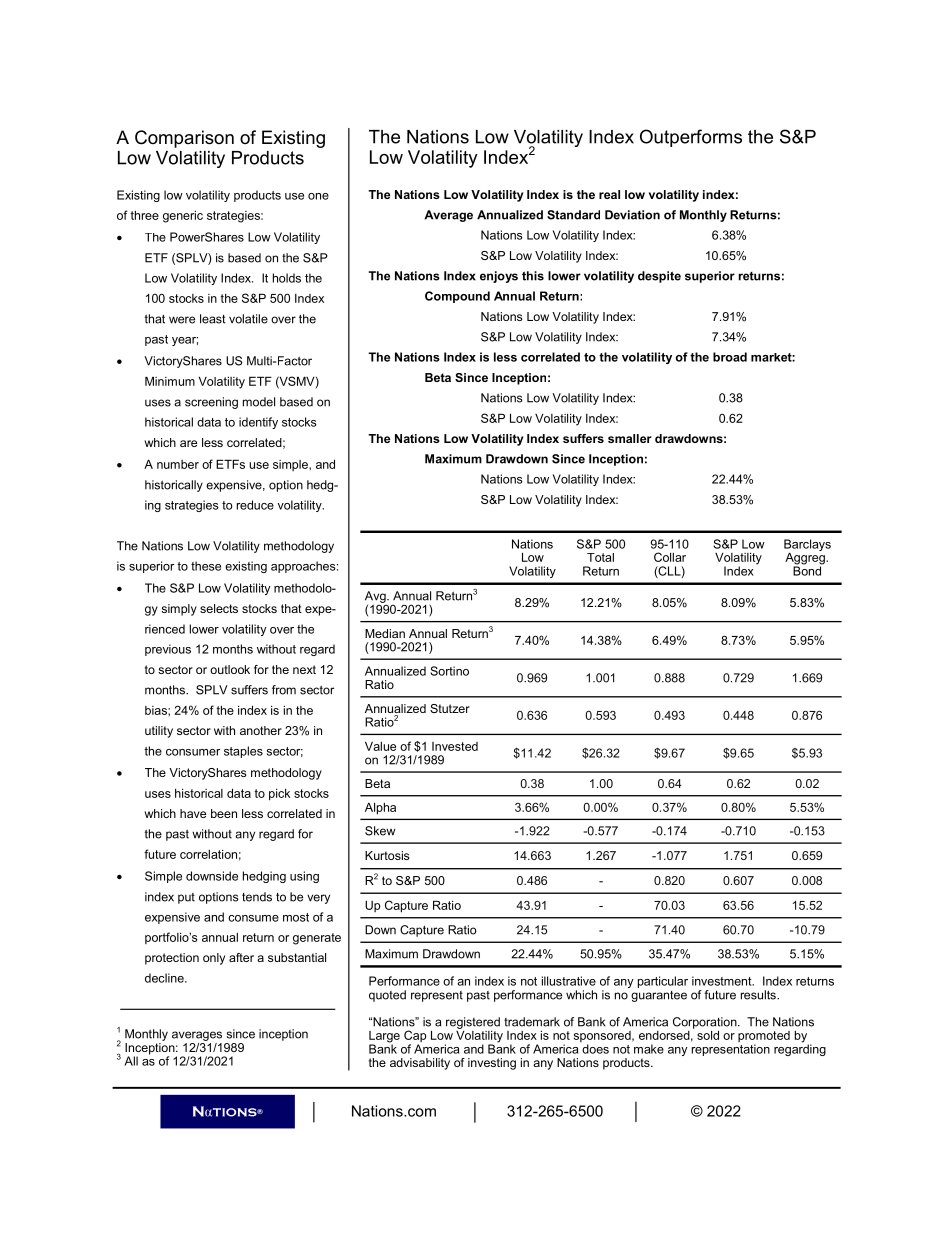 The width and height of the screenshot is (952, 1233). I want to click on Bond, so click(808, 570).
